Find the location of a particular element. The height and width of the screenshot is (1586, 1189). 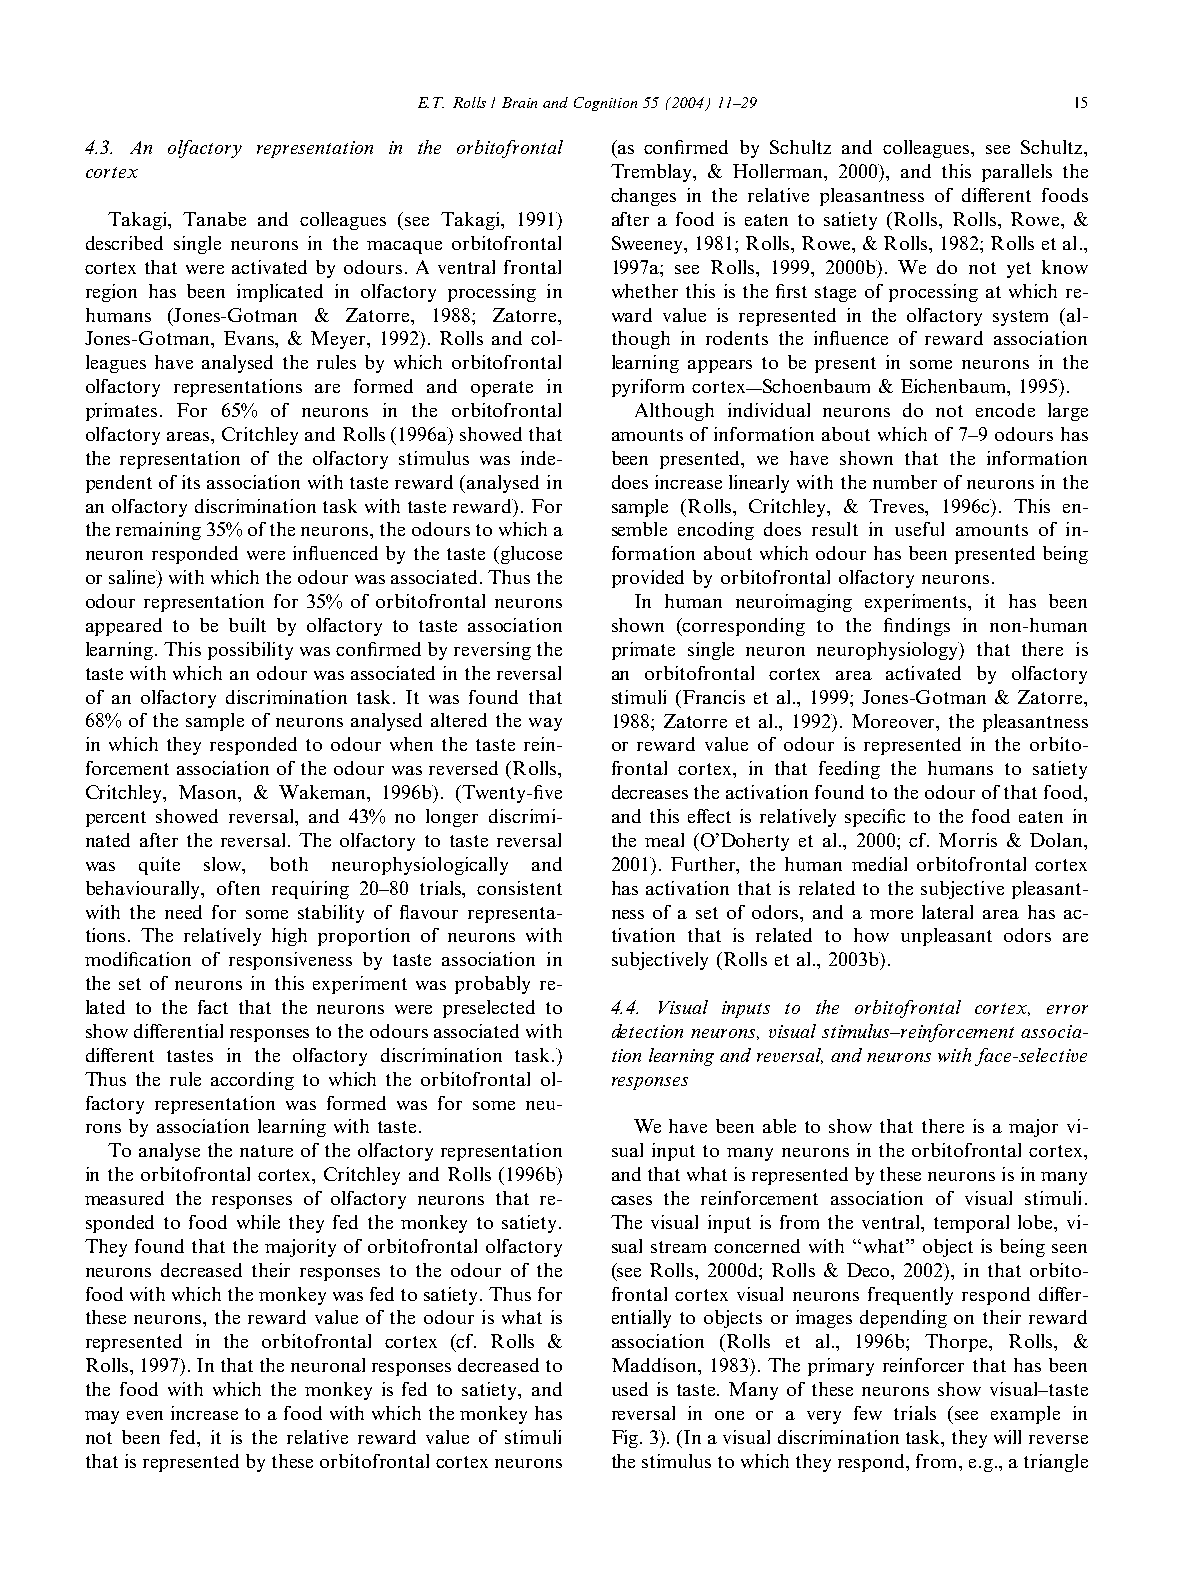

probably is located at coordinates (492, 985).
